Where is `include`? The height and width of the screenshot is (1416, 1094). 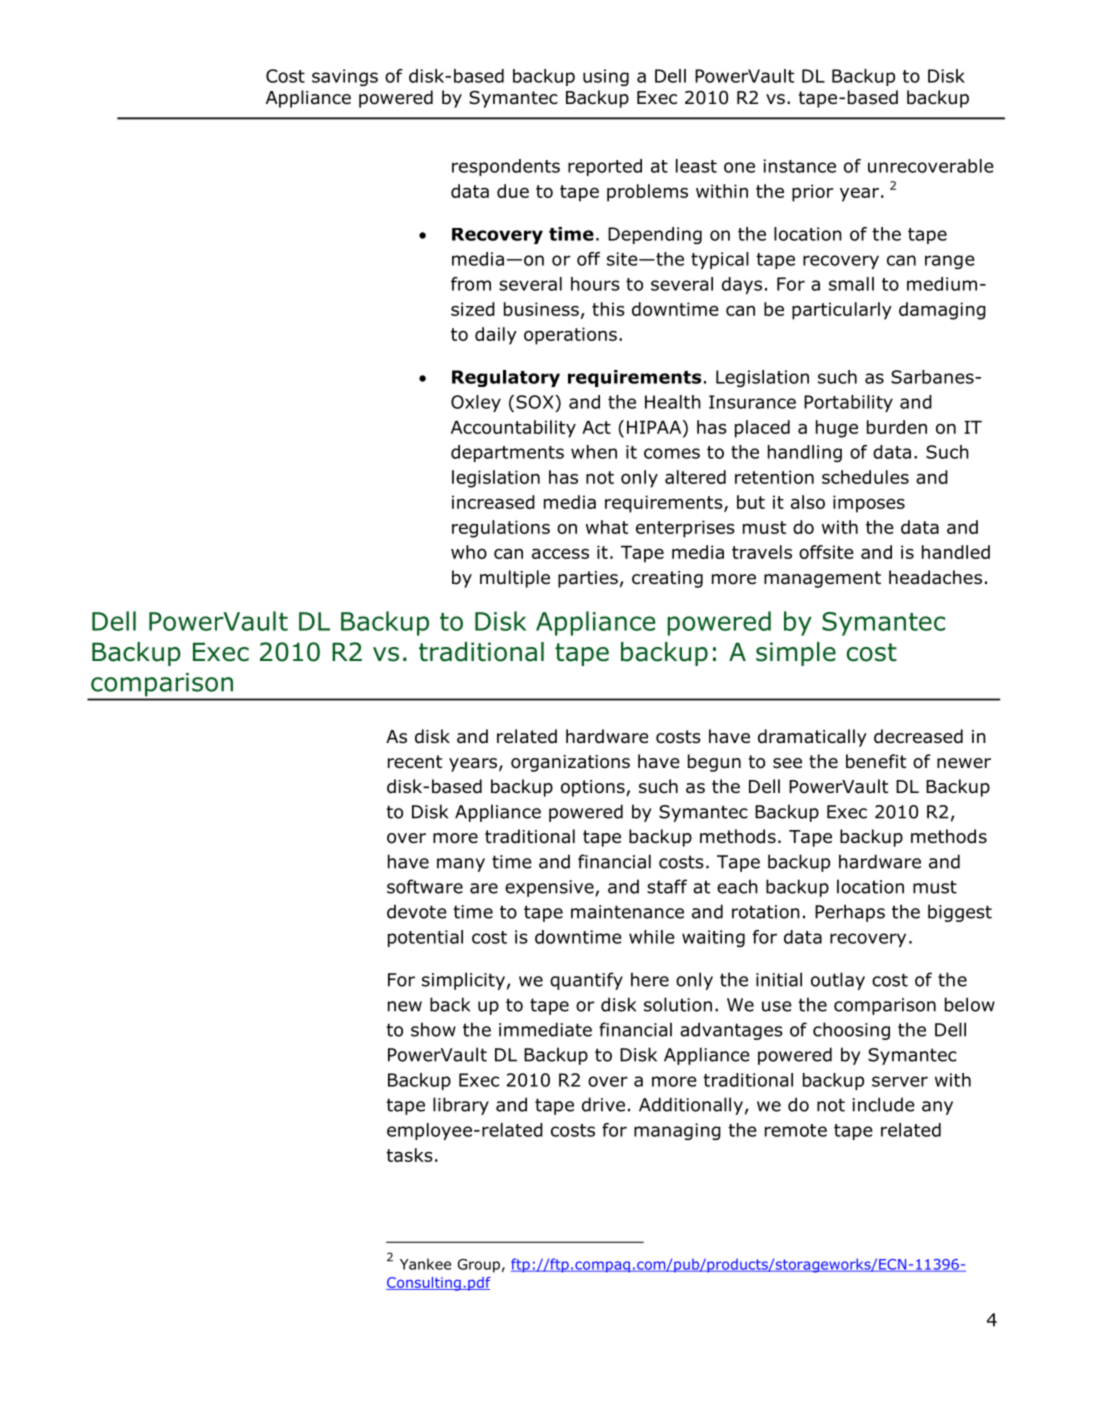
include is located at coordinates (883, 1104).
